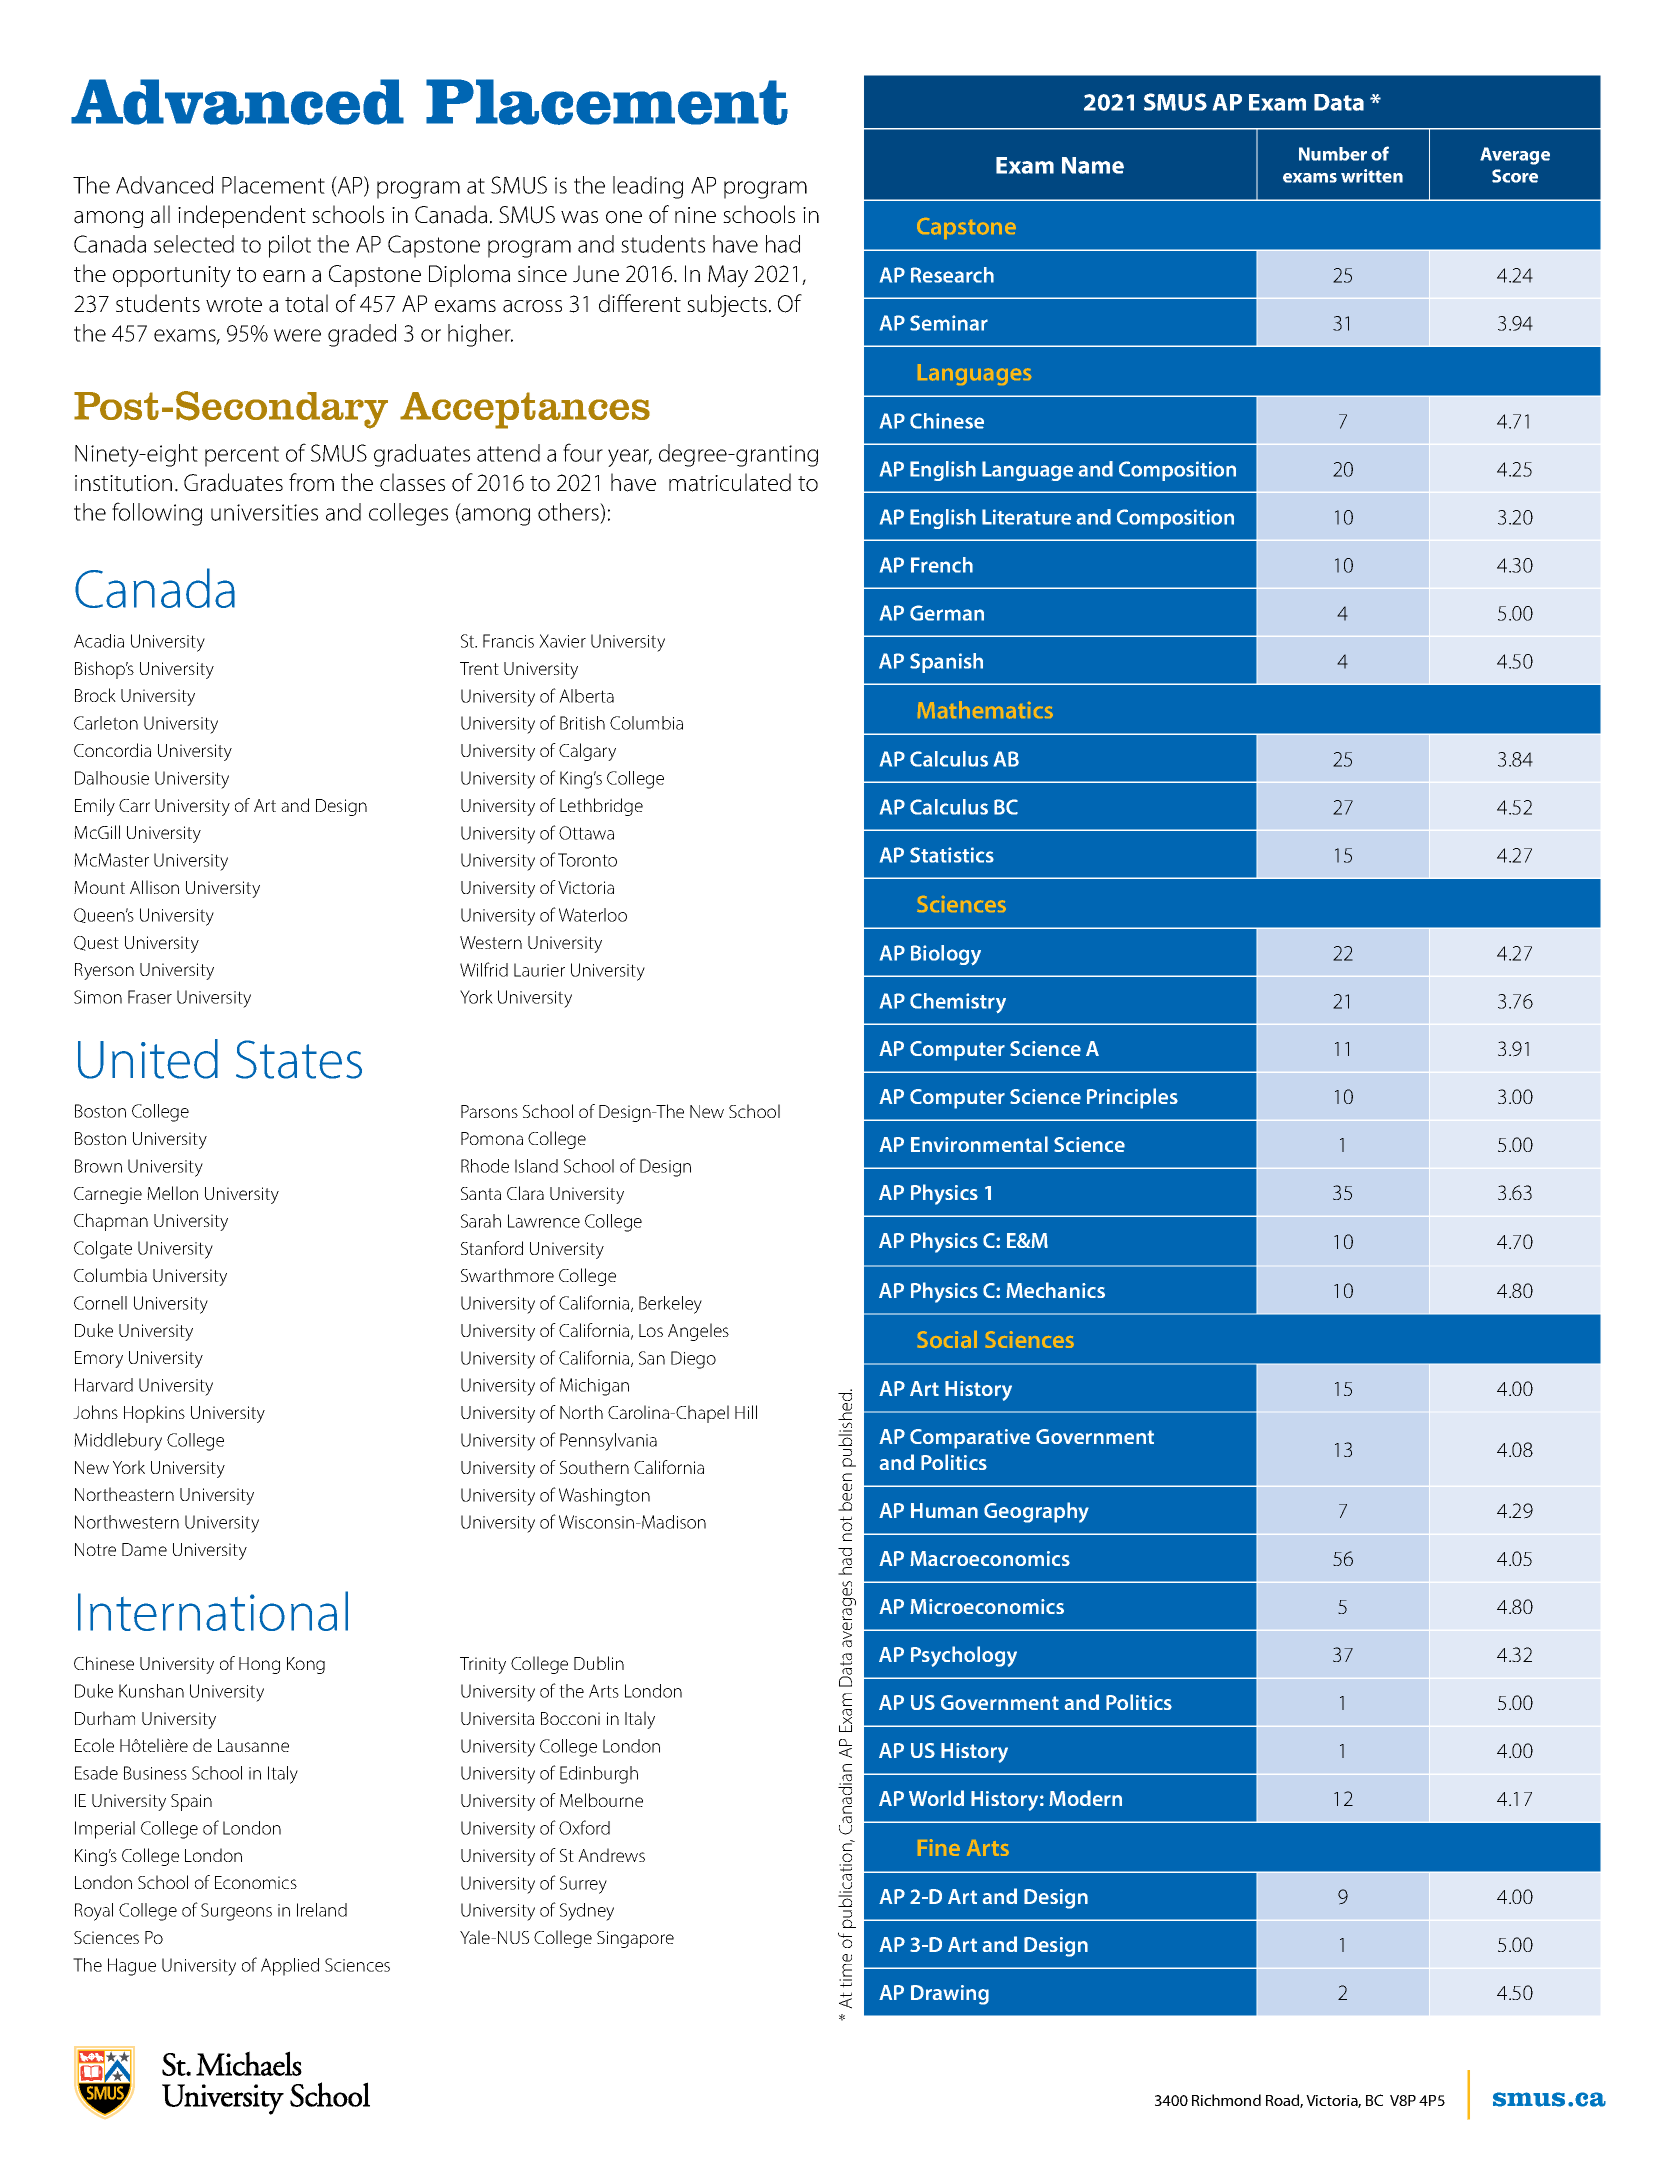 Image resolution: width=1676 pixels, height=2169 pixels. What do you see at coordinates (242, 216) in the screenshot?
I see `independent` at bounding box center [242, 216].
